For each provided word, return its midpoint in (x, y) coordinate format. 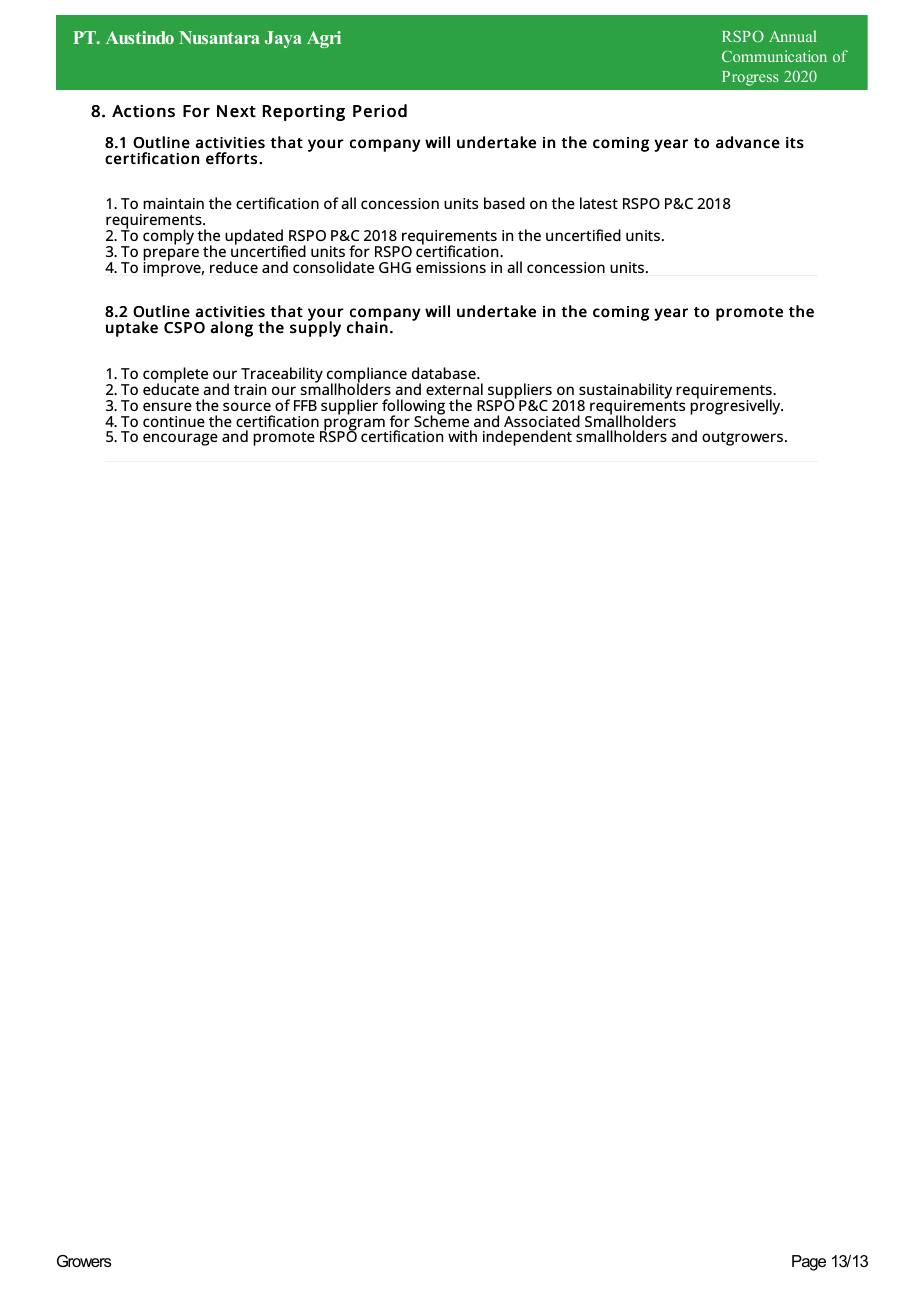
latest (599, 203)
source (247, 406)
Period (380, 111)
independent (527, 438)
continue (174, 421)
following (413, 408)
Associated (542, 421)
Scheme (441, 420)
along (231, 329)
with (462, 436)
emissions (451, 267)
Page (809, 1263)
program (354, 425)
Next (236, 111)
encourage (180, 439)
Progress (750, 78)
